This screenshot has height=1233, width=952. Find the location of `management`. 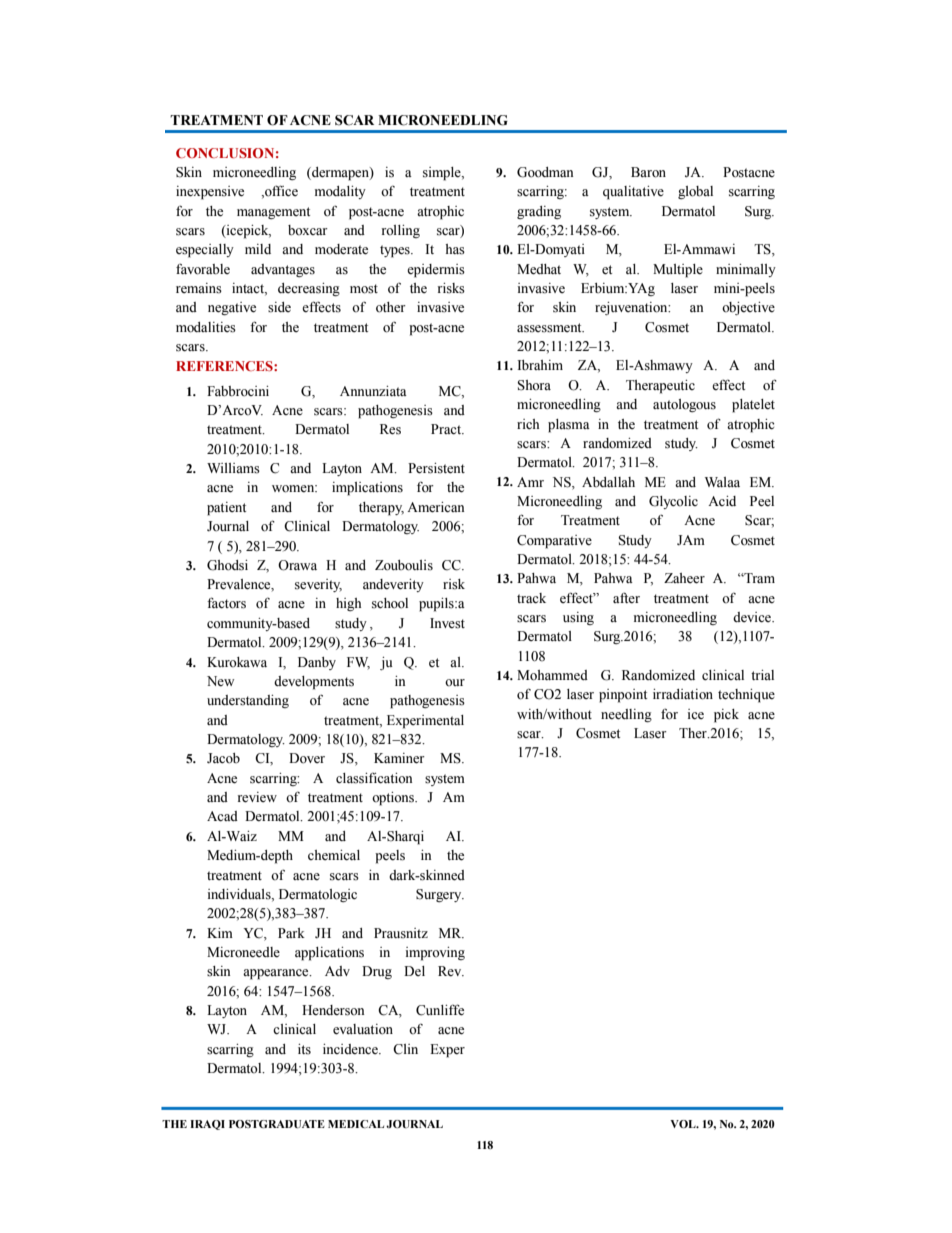

management is located at coordinates (273, 213).
